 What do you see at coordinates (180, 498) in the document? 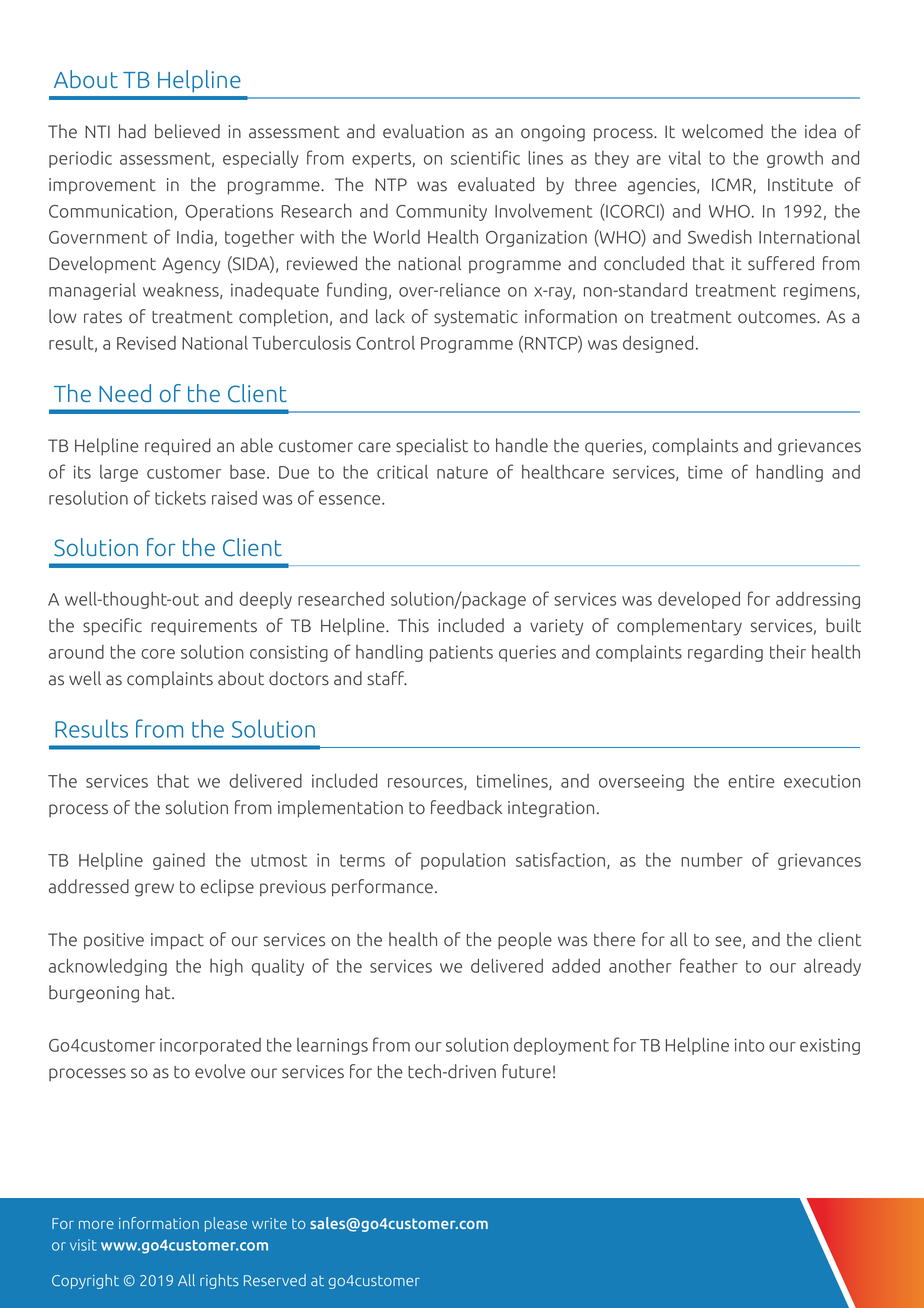
I see `tickets` at bounding box center [180, 498].
